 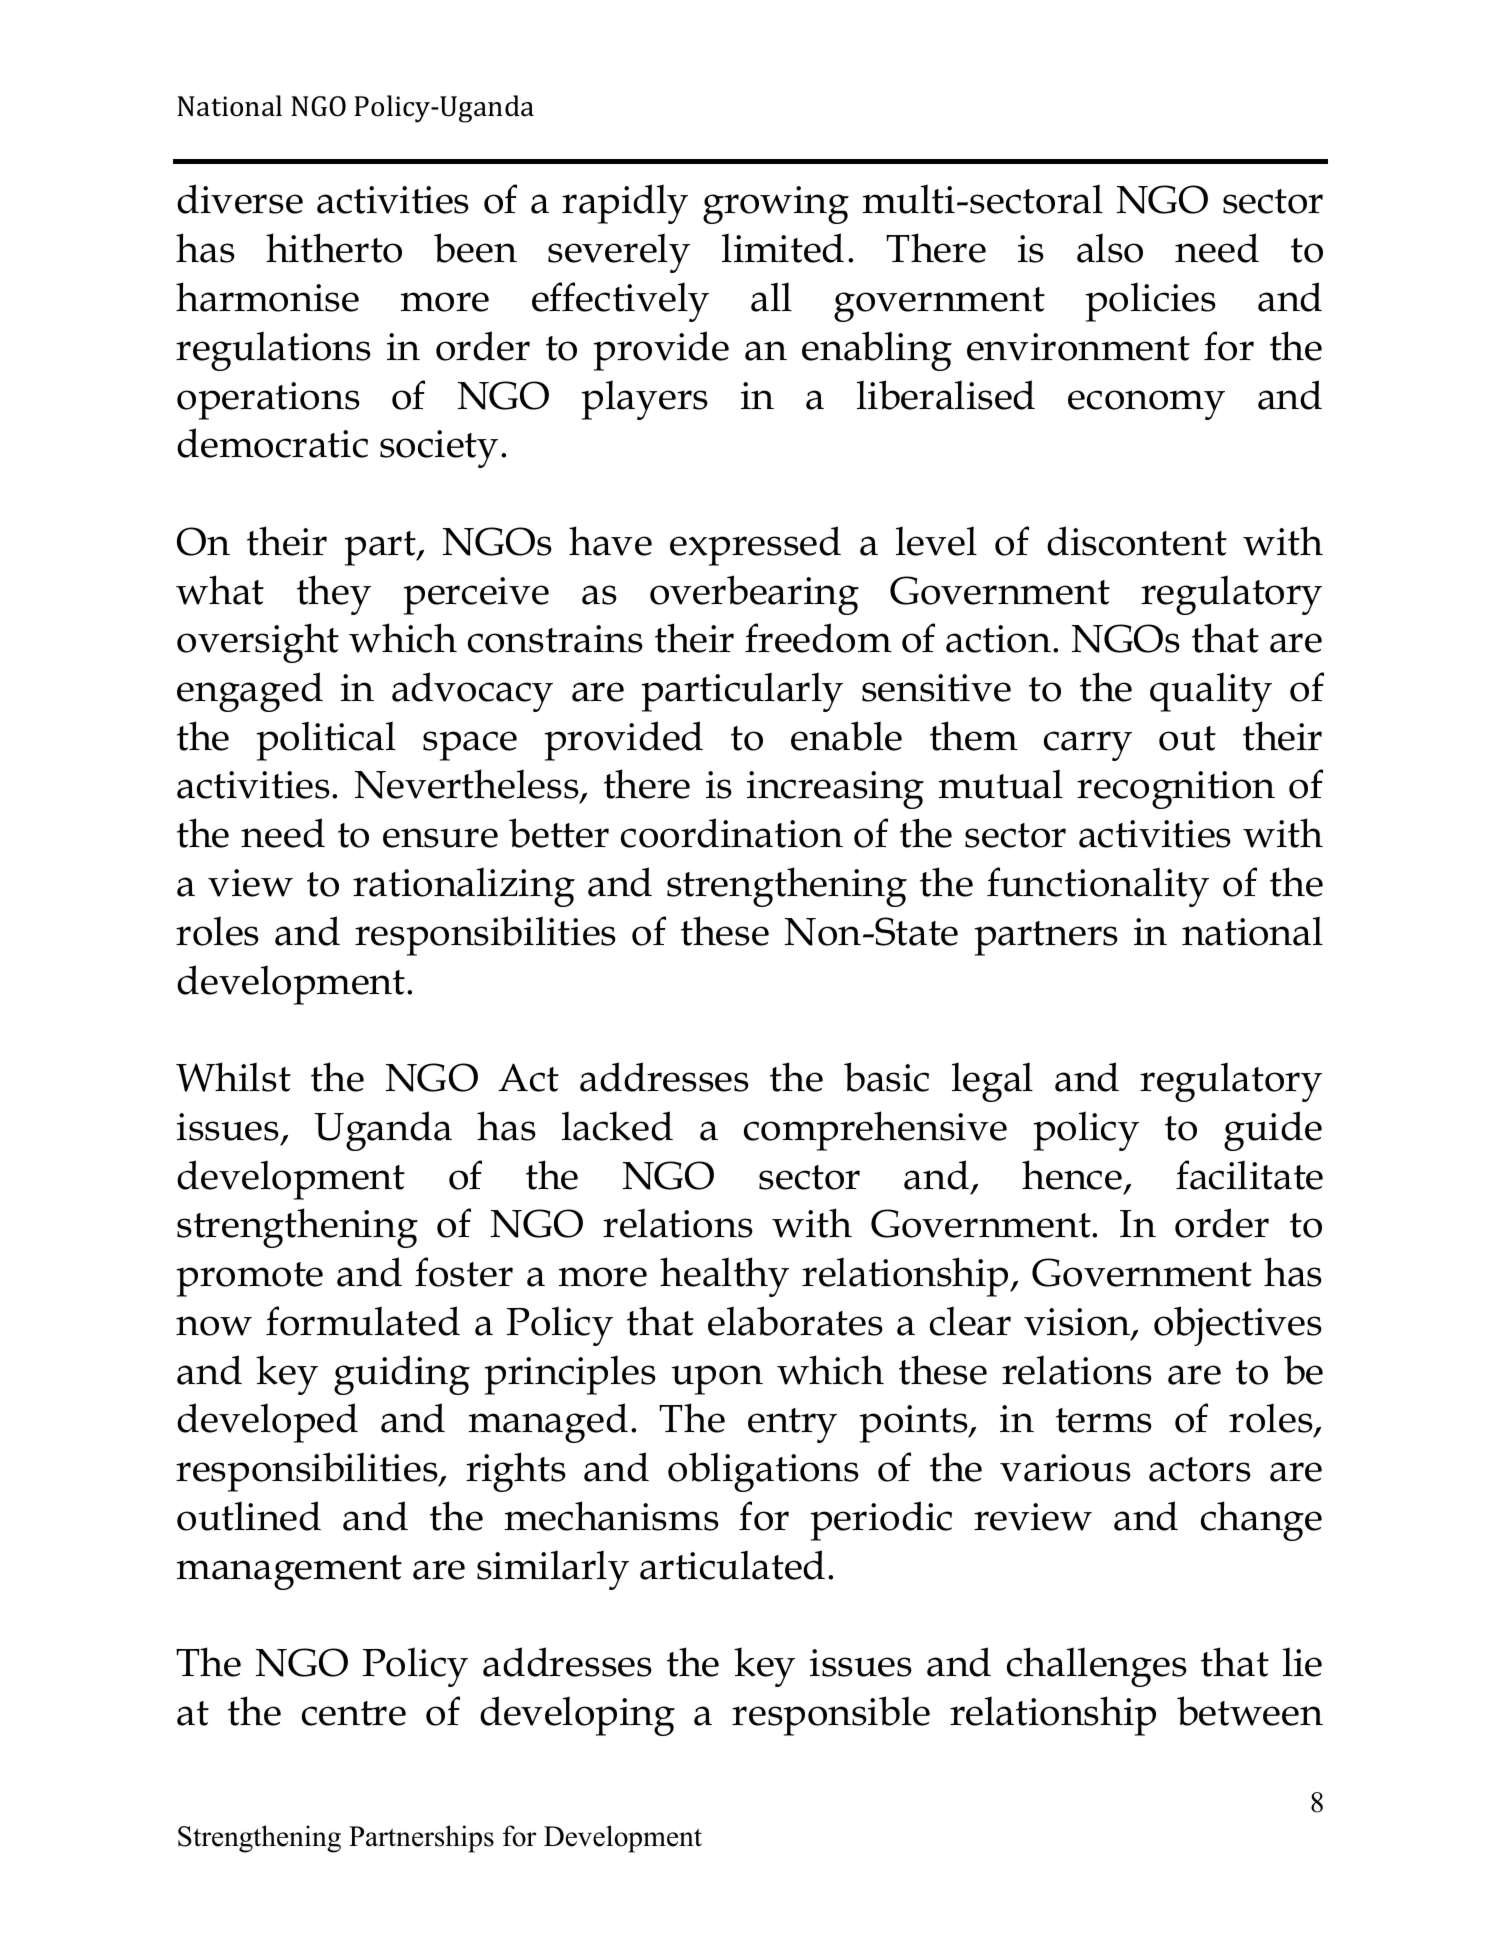 What do you see at coordinates (1238, 1326) in the page?
I see `objectives` at bounding box center [1238, 1326].
